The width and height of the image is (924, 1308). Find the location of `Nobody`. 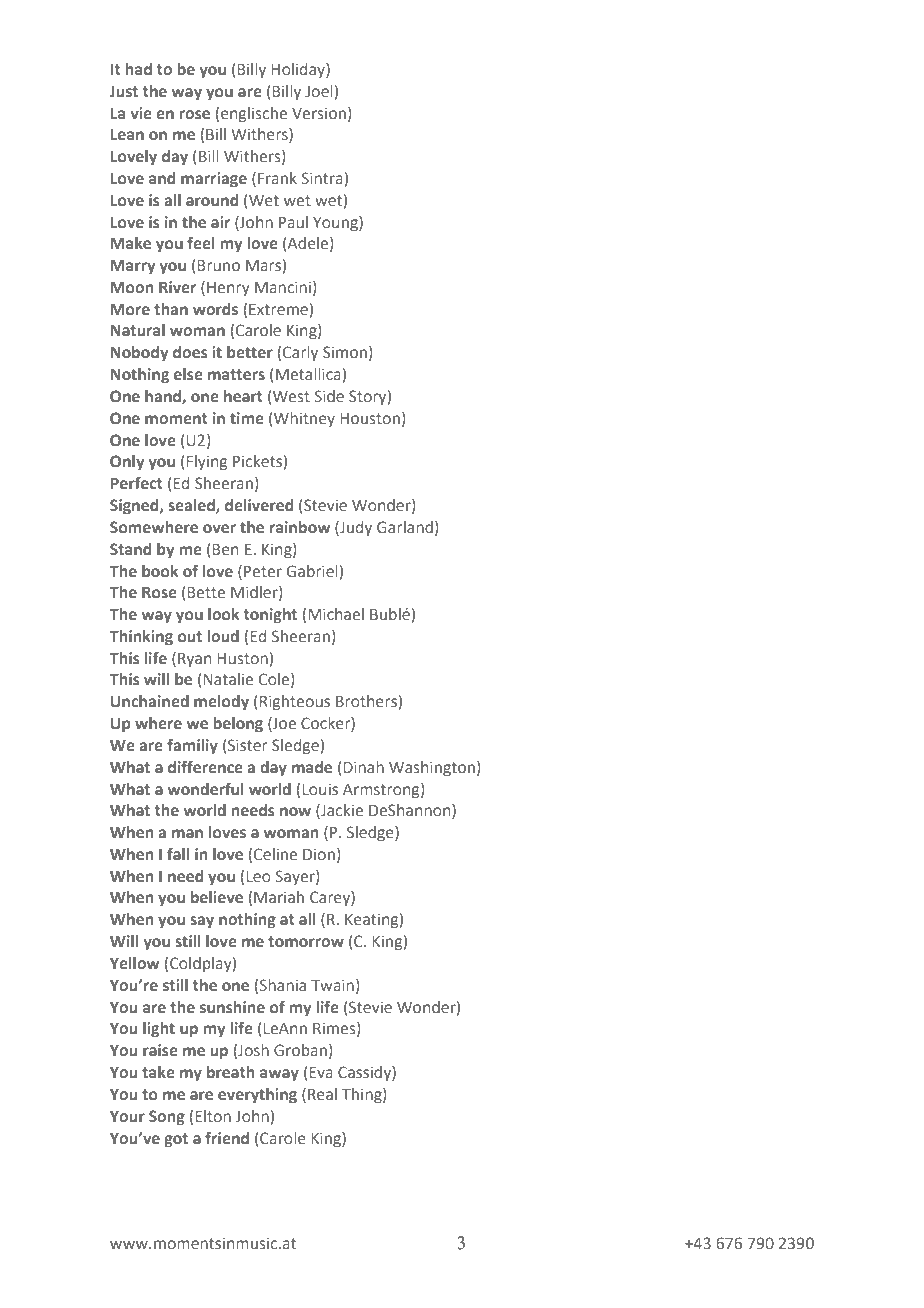

Nobody is located at coordinates (139, 354).
